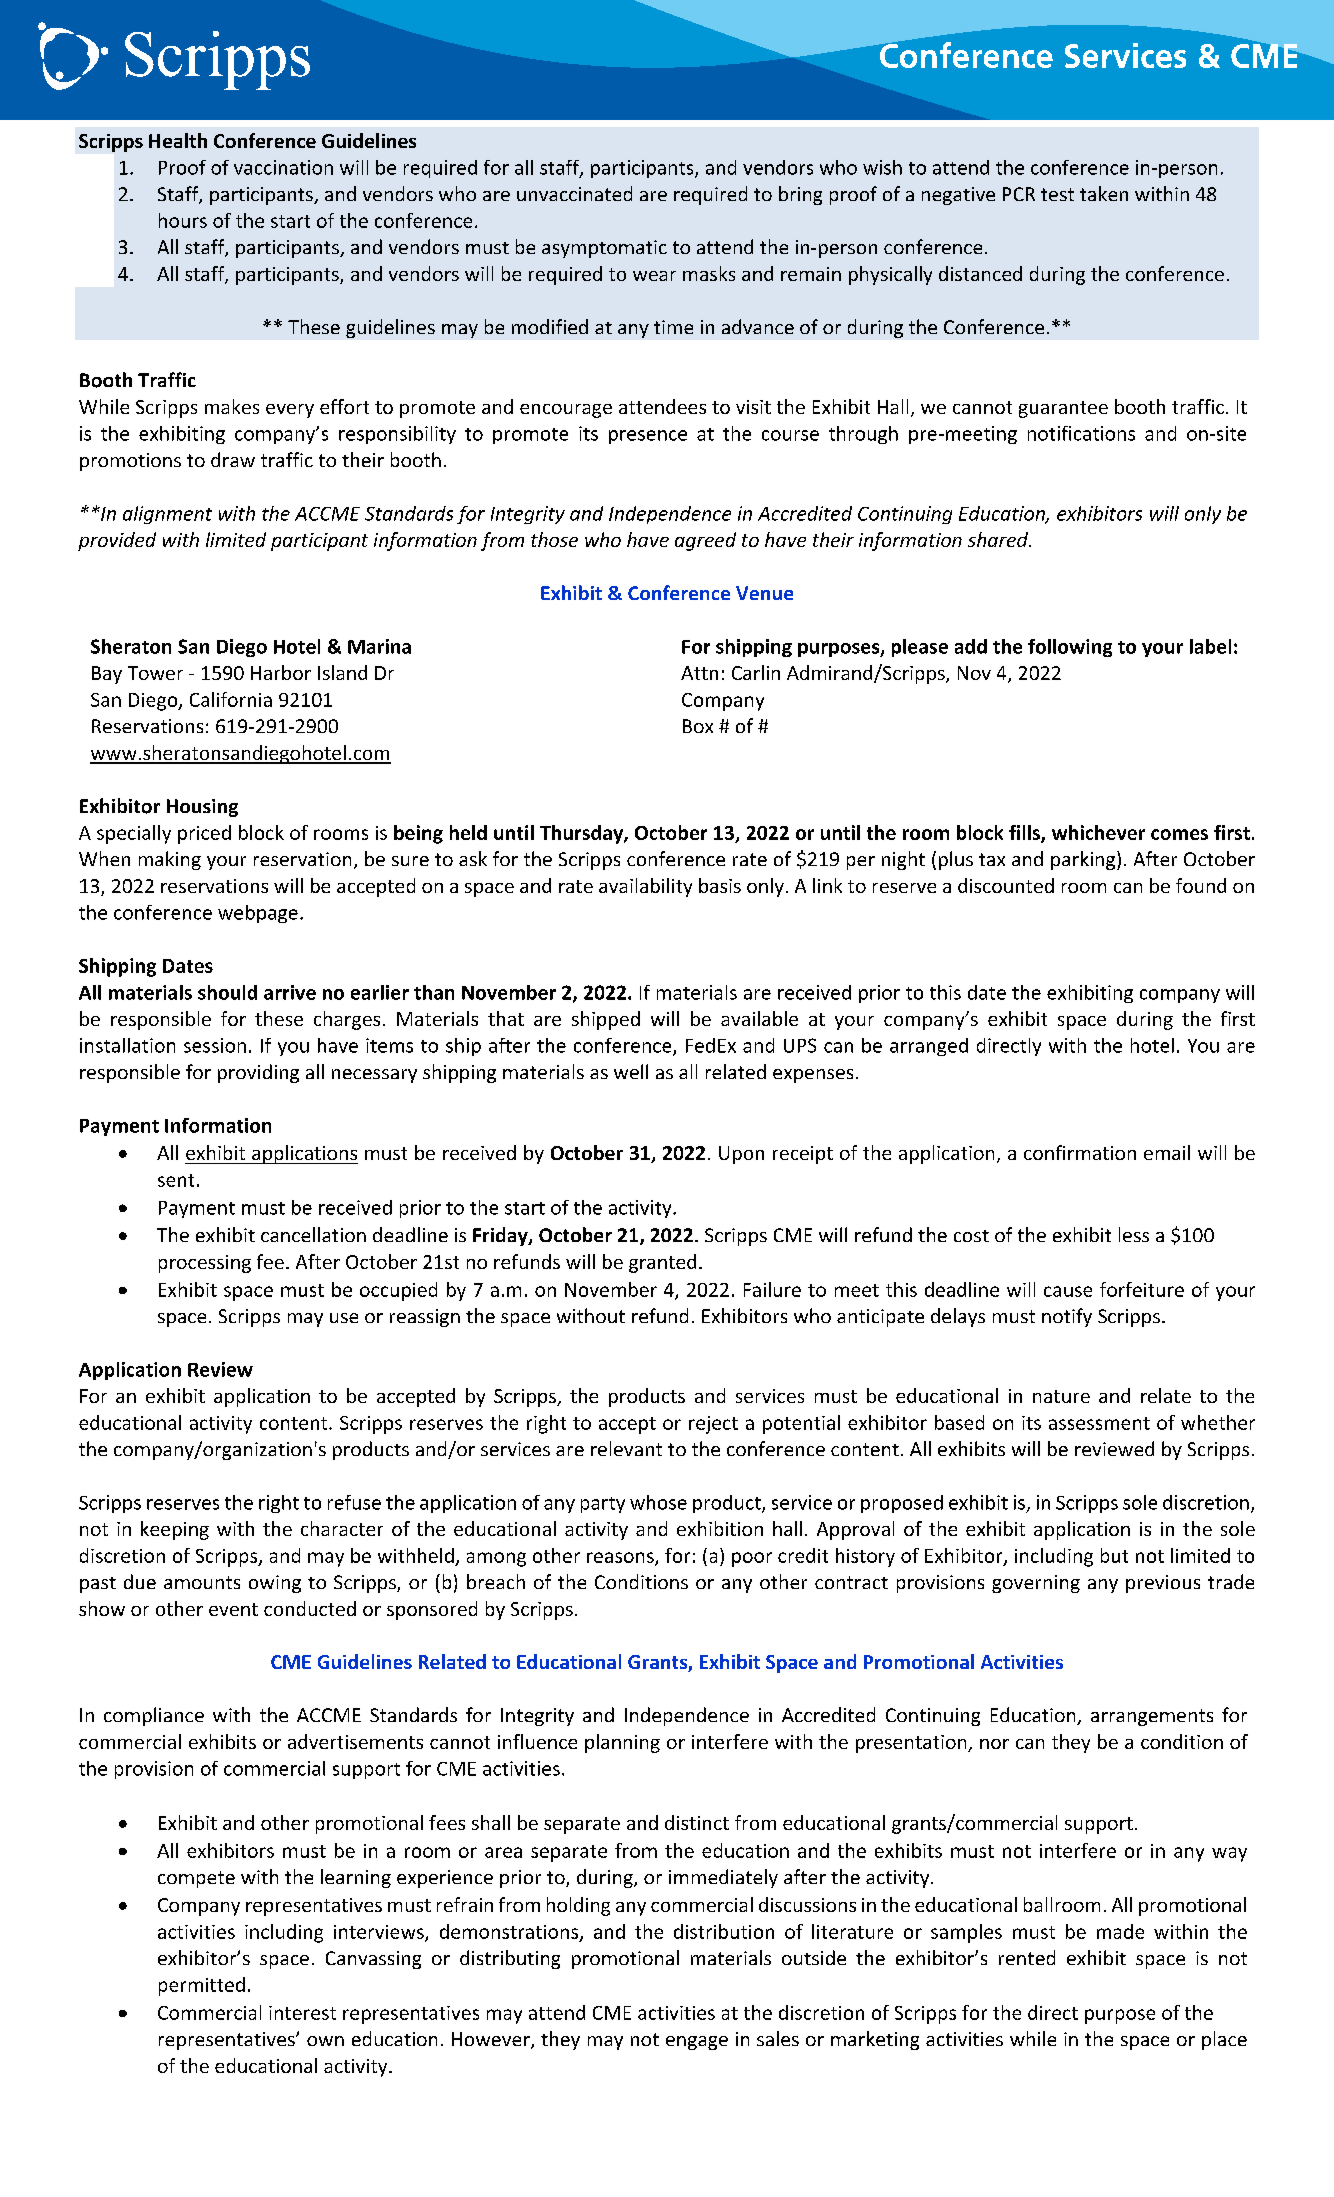 The width and height of the screenshot is (1334, 2197). What do you see at coordinates (183, 220) in the screenshot?
I see `hours` at bounding box center [183, 220].
